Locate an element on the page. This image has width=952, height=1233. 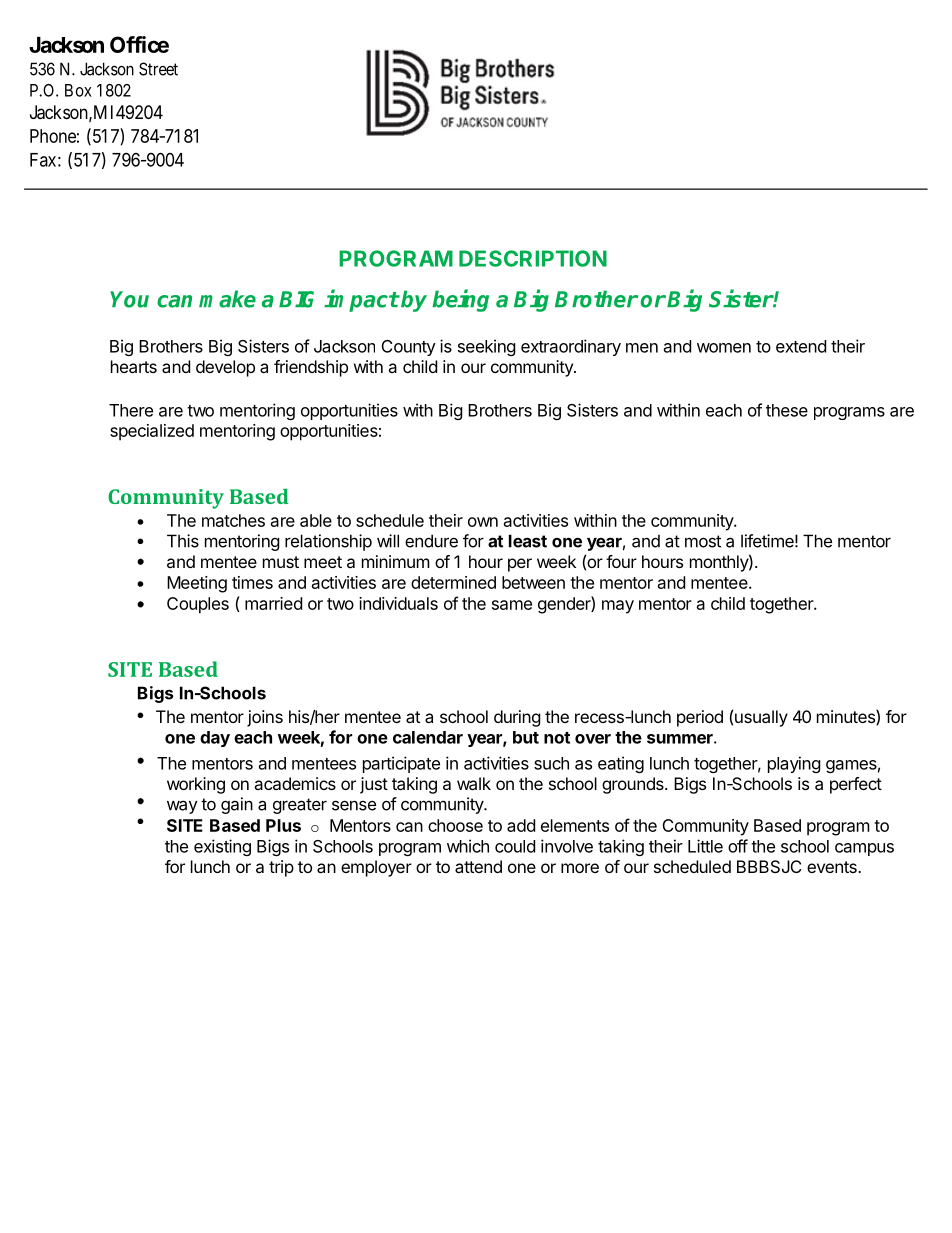
Street is located at coordinates (158, 69).
